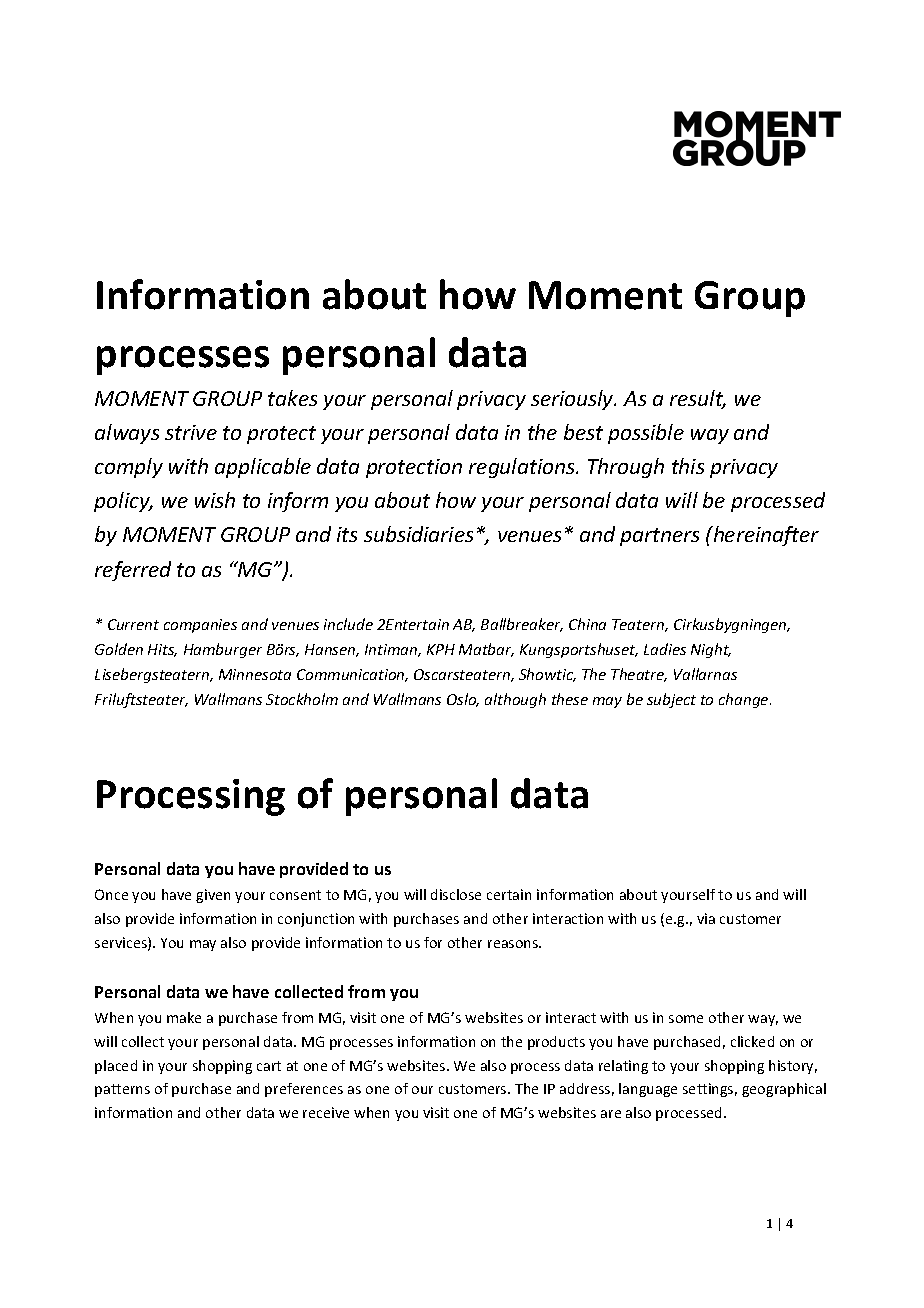 Image resolution: width=924 pixels, height=1308 pixels. I want to click on strive, so click(191, 432).
